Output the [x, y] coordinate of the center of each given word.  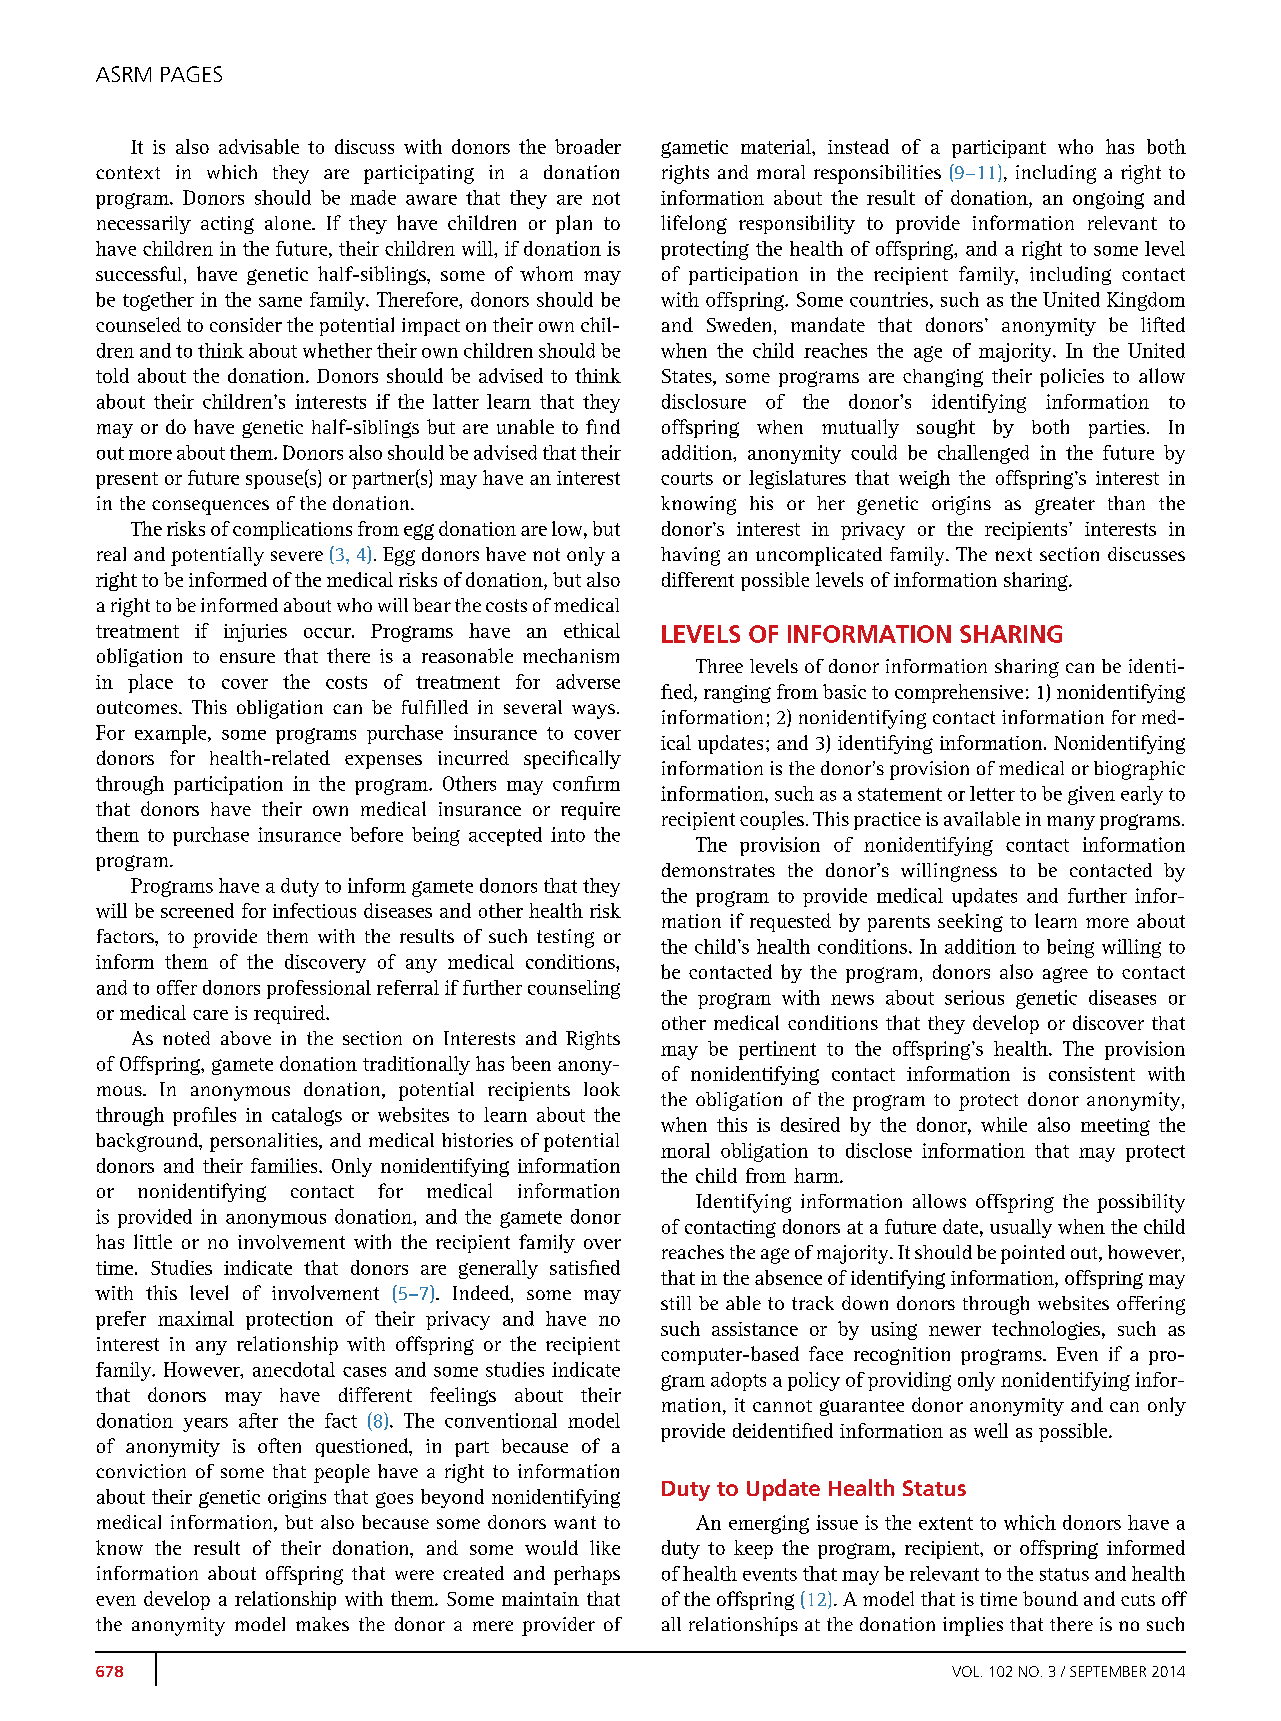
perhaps [587, 1575]
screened [197, 910]
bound [1050, 1598]
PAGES [191, 74]
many [1071, 823]
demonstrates [718, 870]
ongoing [1108, 200]
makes [322, 1624]
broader [588, 146]
